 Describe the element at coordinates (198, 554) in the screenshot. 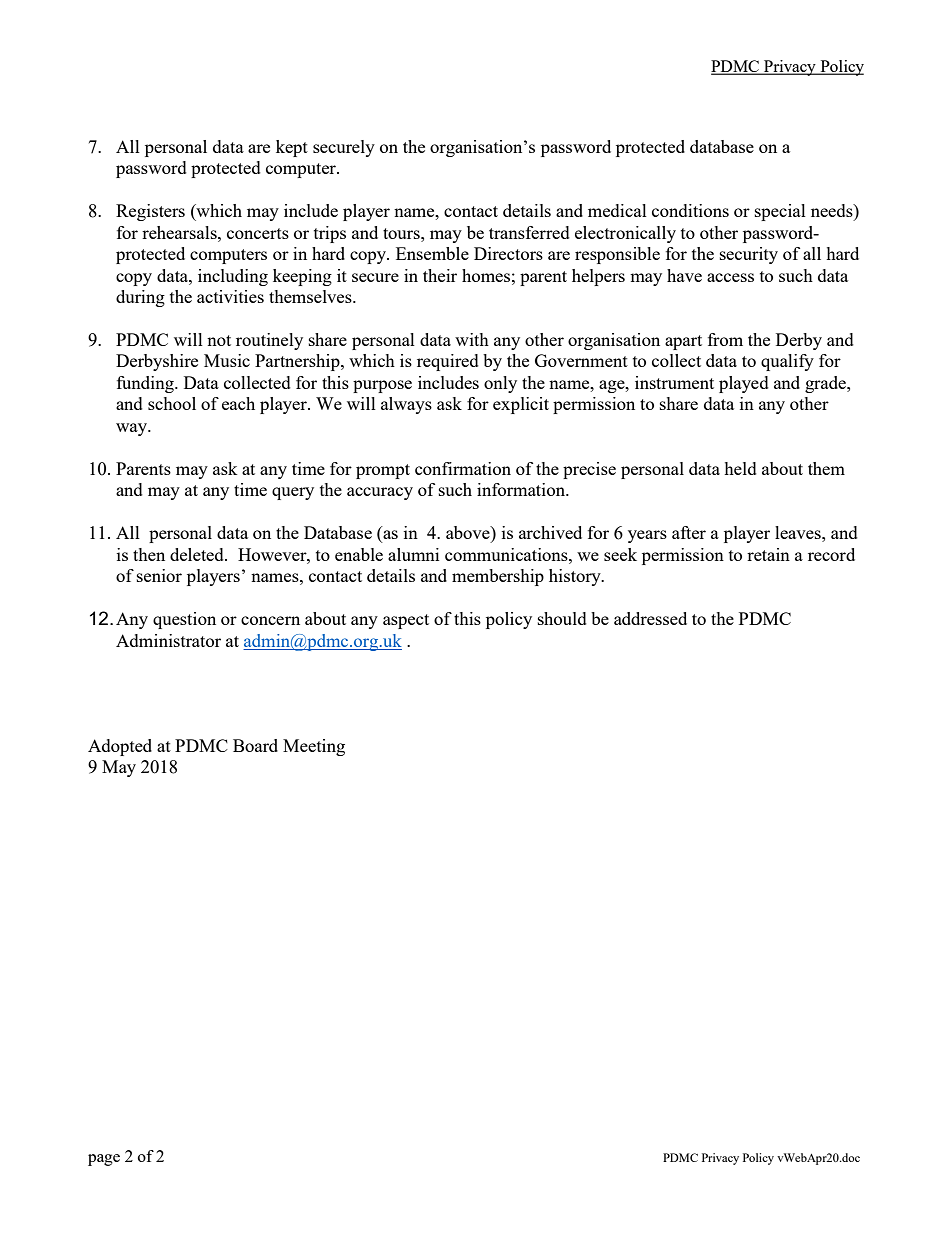

I see `deleted` at that location.
